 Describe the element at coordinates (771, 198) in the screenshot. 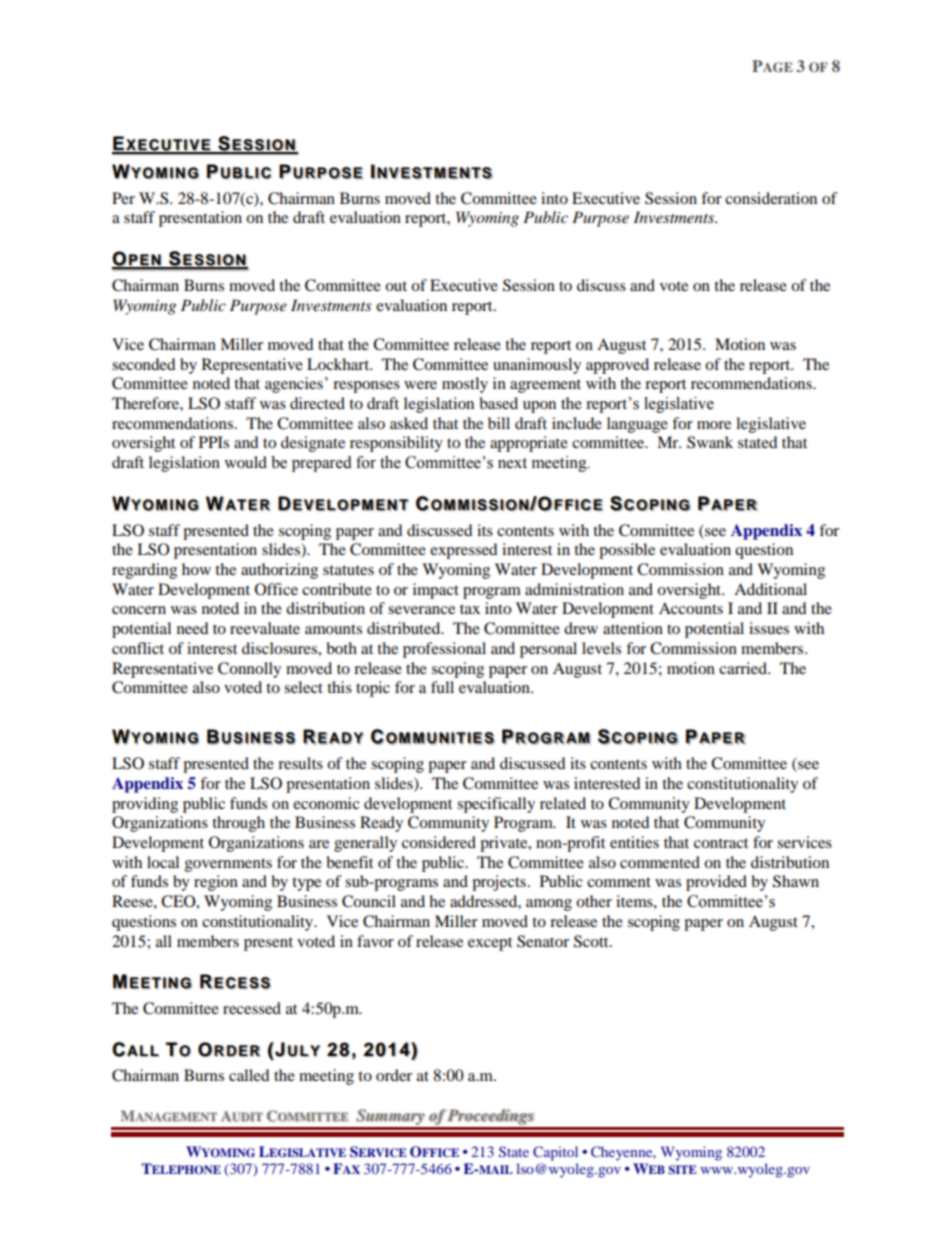

I see `consideration` at that location.
